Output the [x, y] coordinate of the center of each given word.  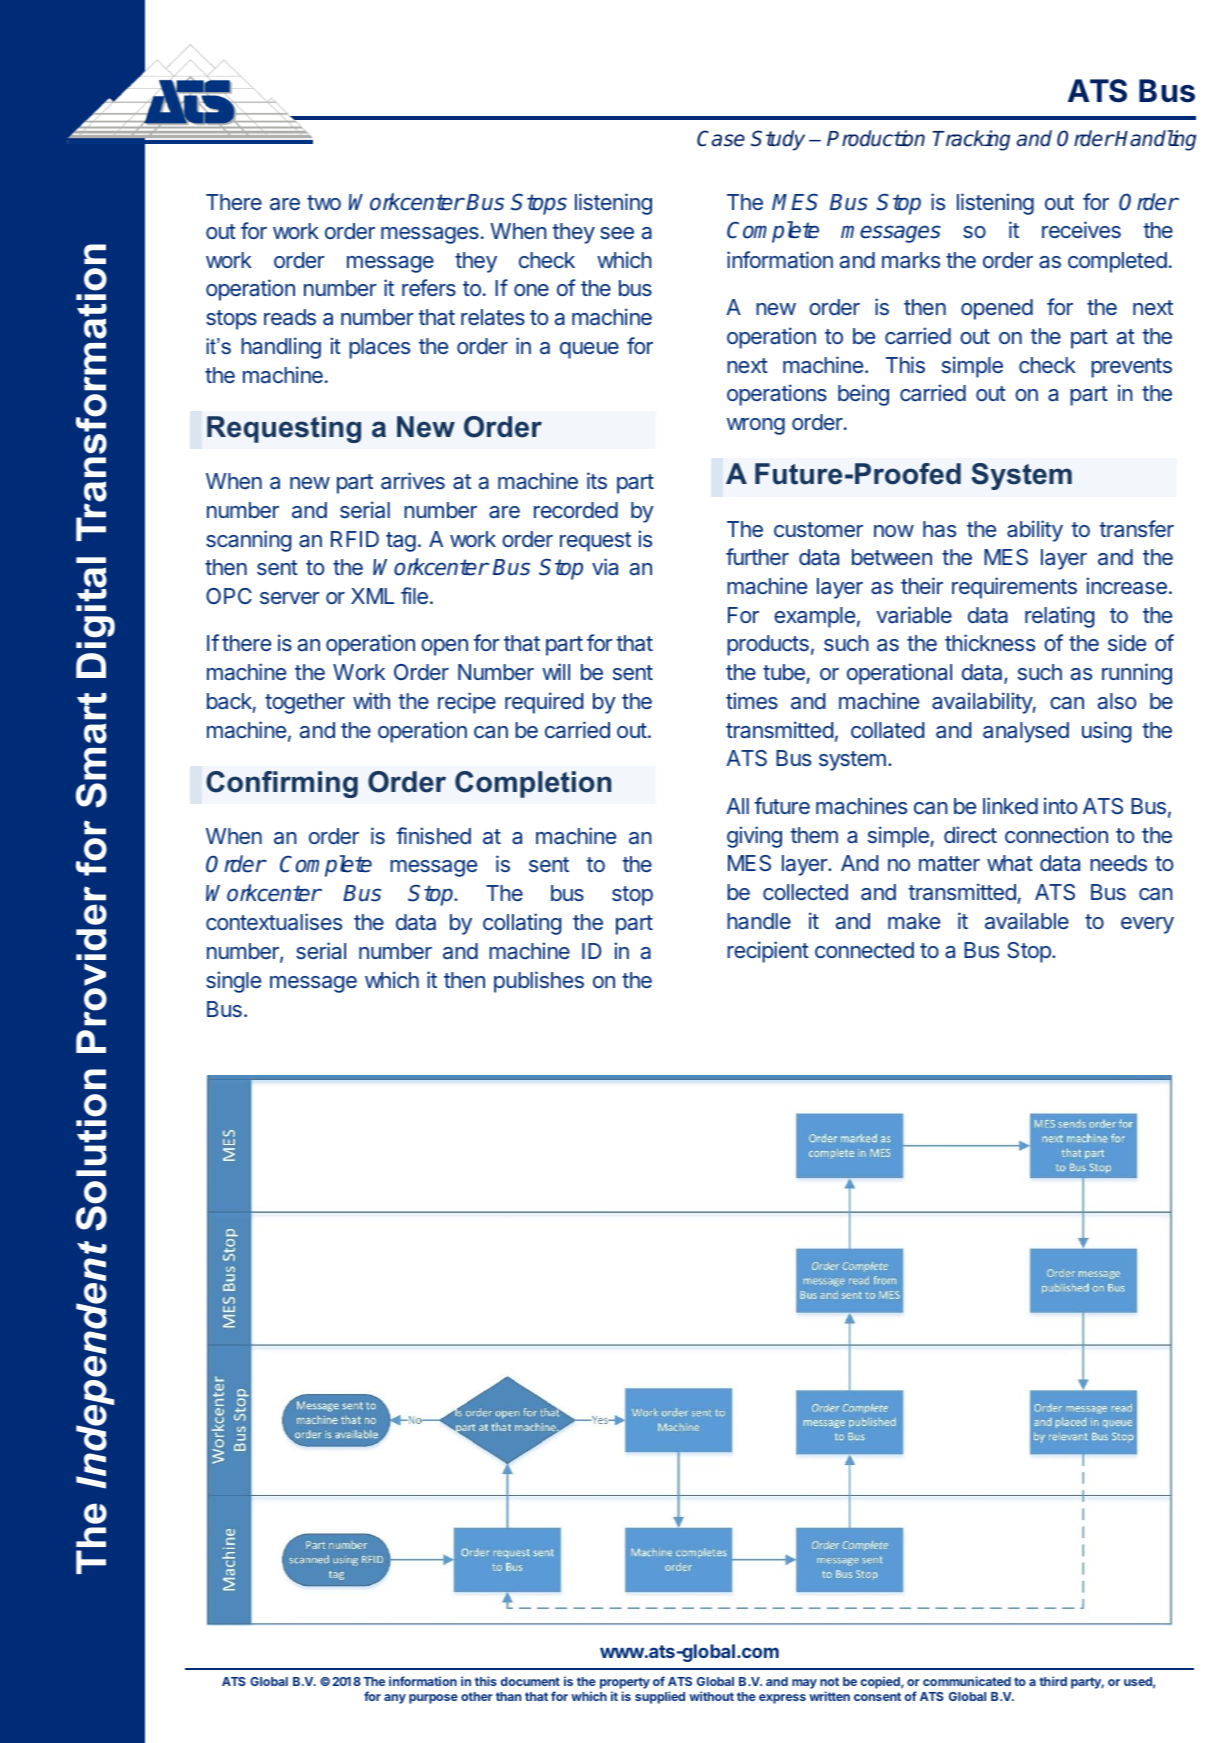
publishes [539, 982]
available [1027, 920]
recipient [768, 952]
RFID [355, 539]
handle [759, 921]
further [757, 556]
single [233, 982]
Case [721, 138]
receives [1081, 229]
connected [864, 950]
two [324, 202]
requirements [1014, 588]
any [395, 1699]
